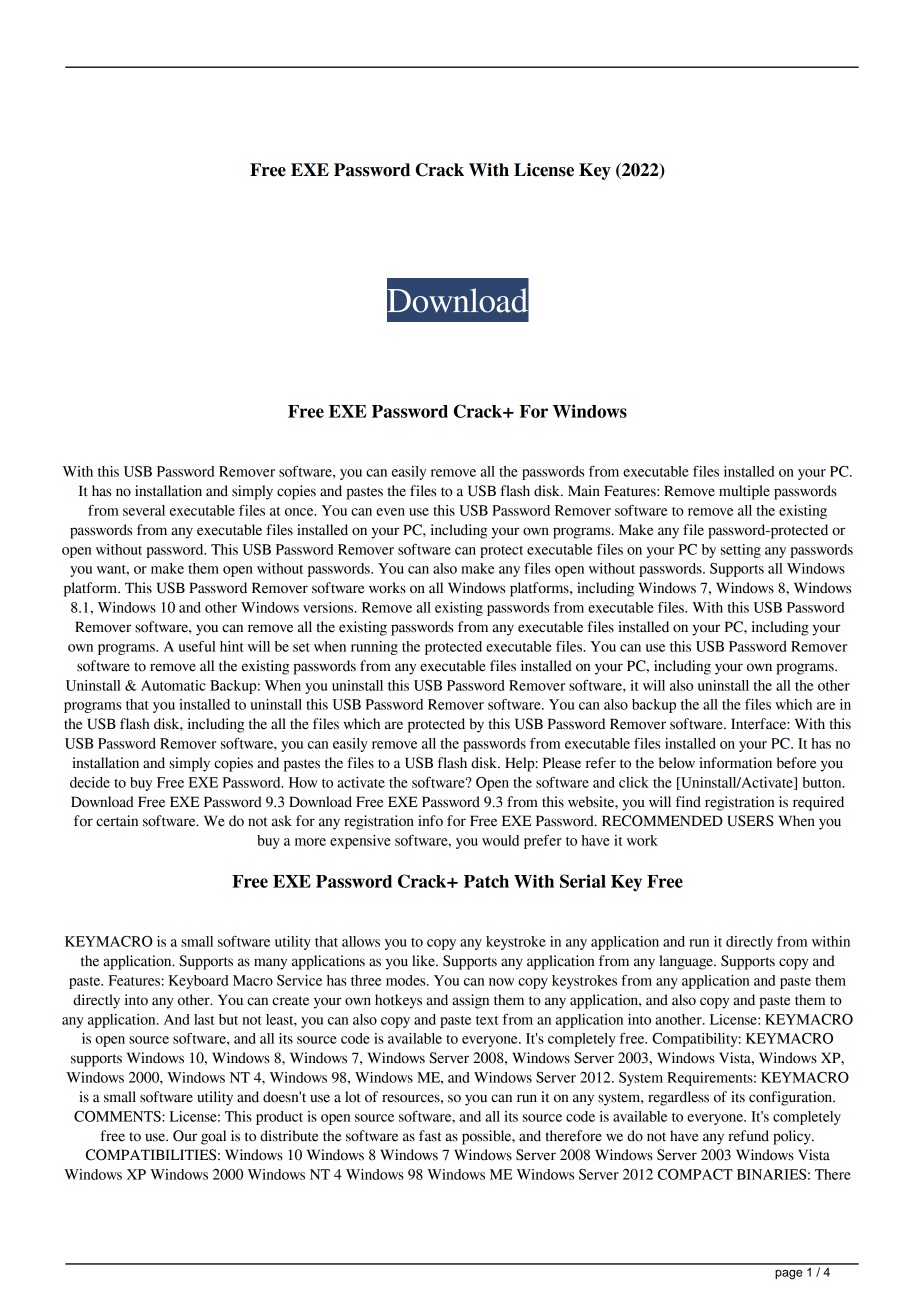  Describe the element at coordinates (374, 648) in the page. I see `running` at that location.
